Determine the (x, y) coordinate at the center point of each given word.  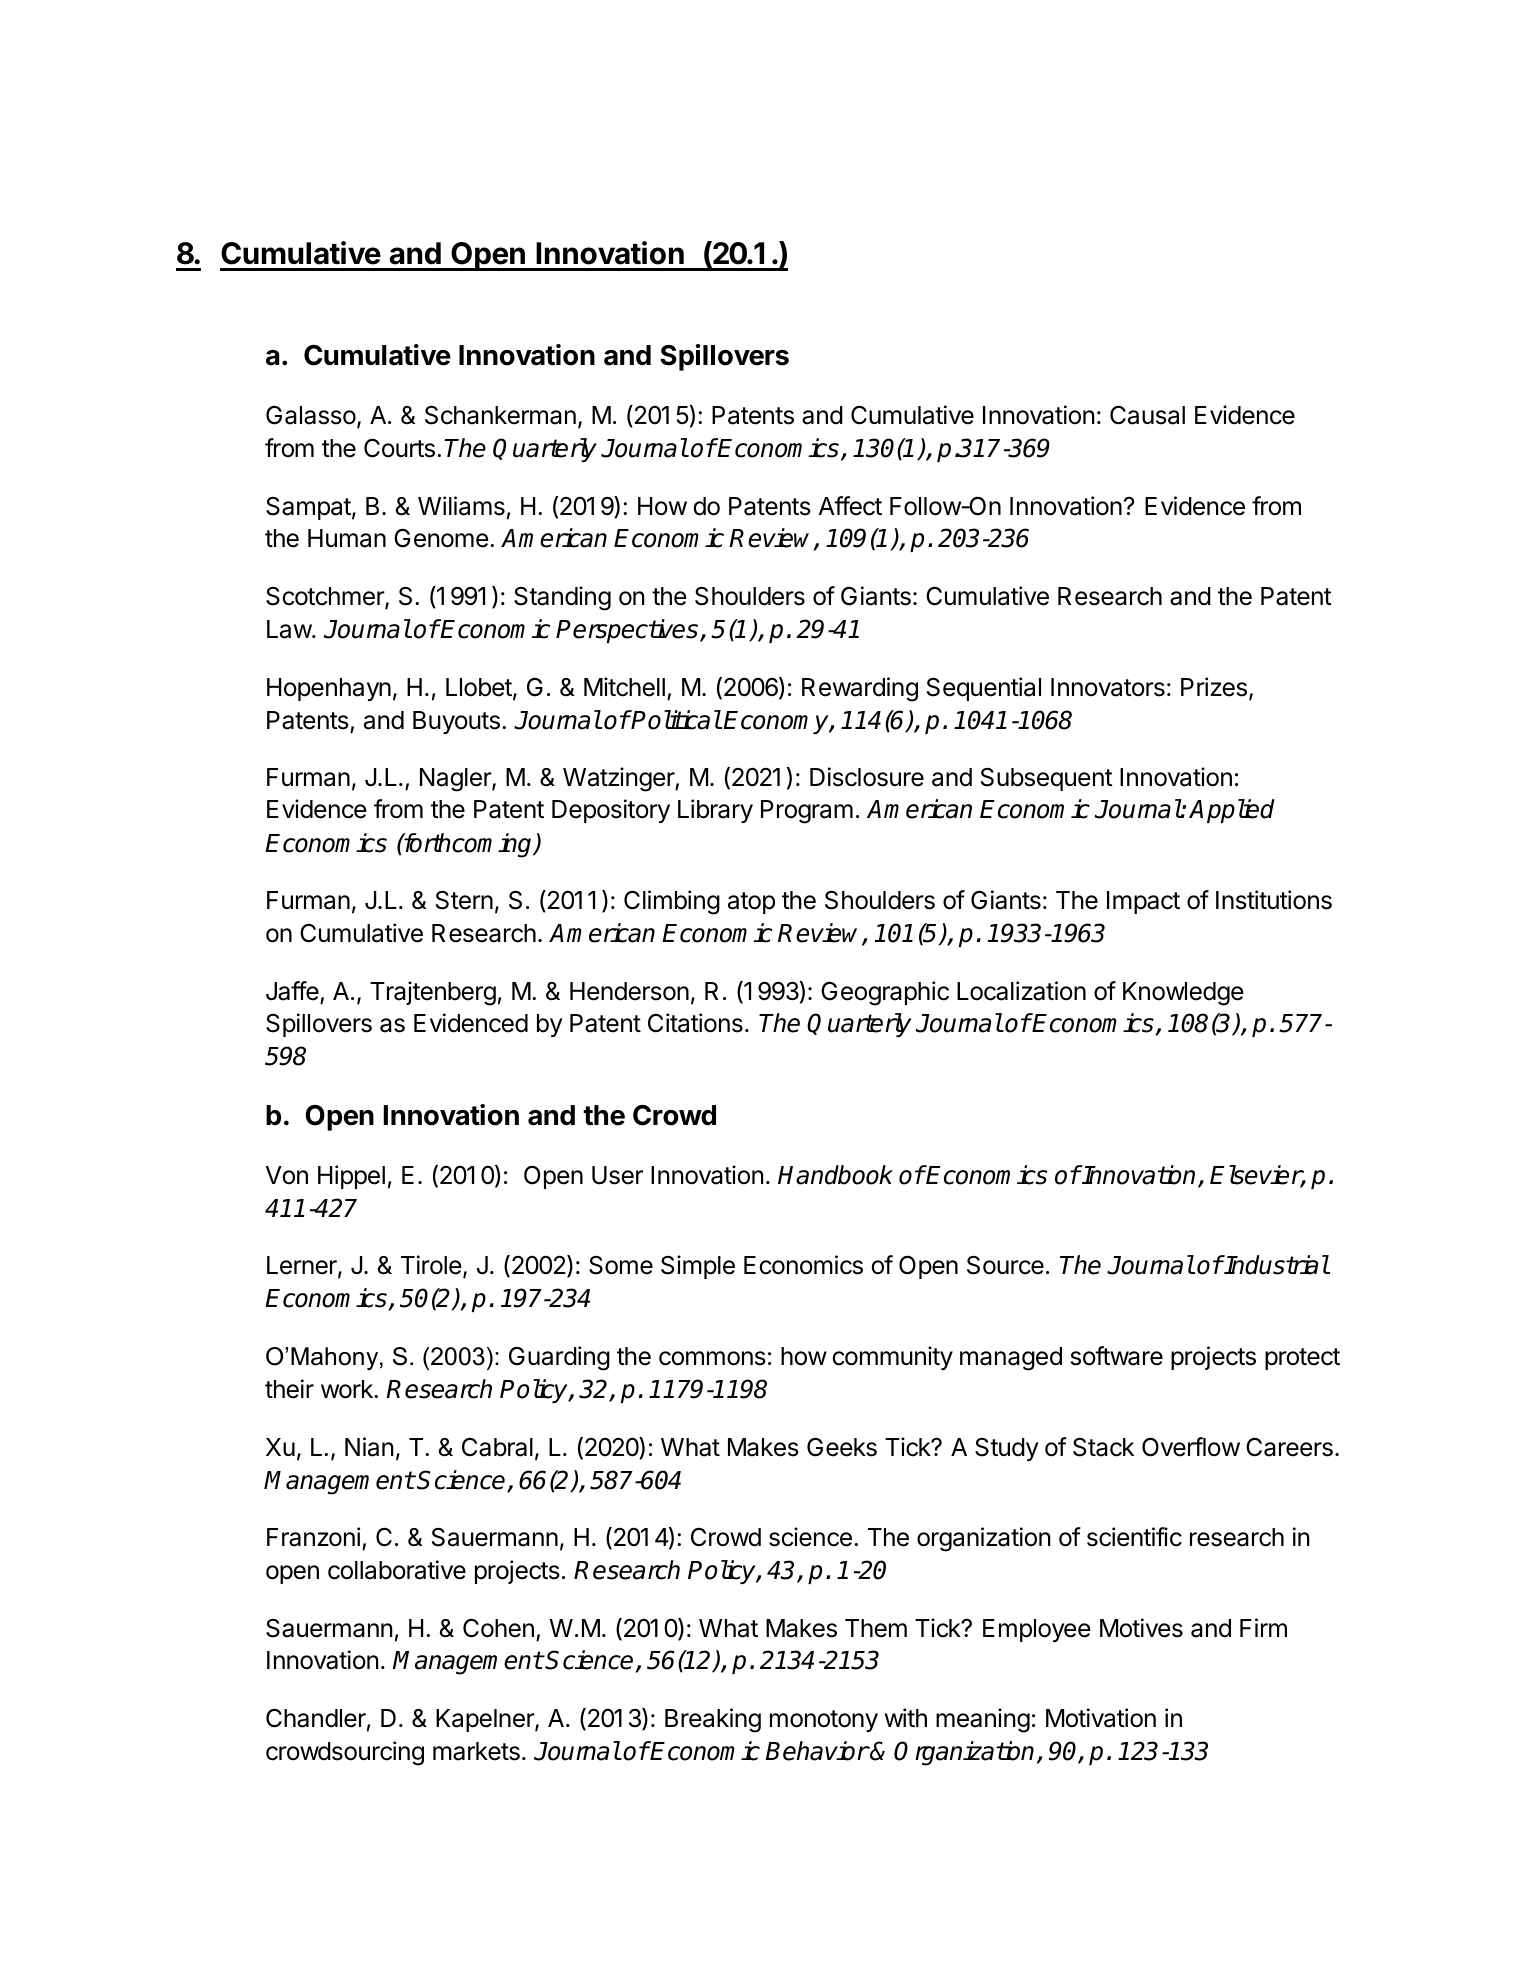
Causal (1147, 415)
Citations (695, 1023)
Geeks (842, 1447)
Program (807, 812)
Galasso (312, 416)
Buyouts (456, 722)
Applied (1232, 811)
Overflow (1191, 1447)
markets (476, 1751)
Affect (850, 506)
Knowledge (1183, 994)
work (348, 1389)
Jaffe (292, 991)
